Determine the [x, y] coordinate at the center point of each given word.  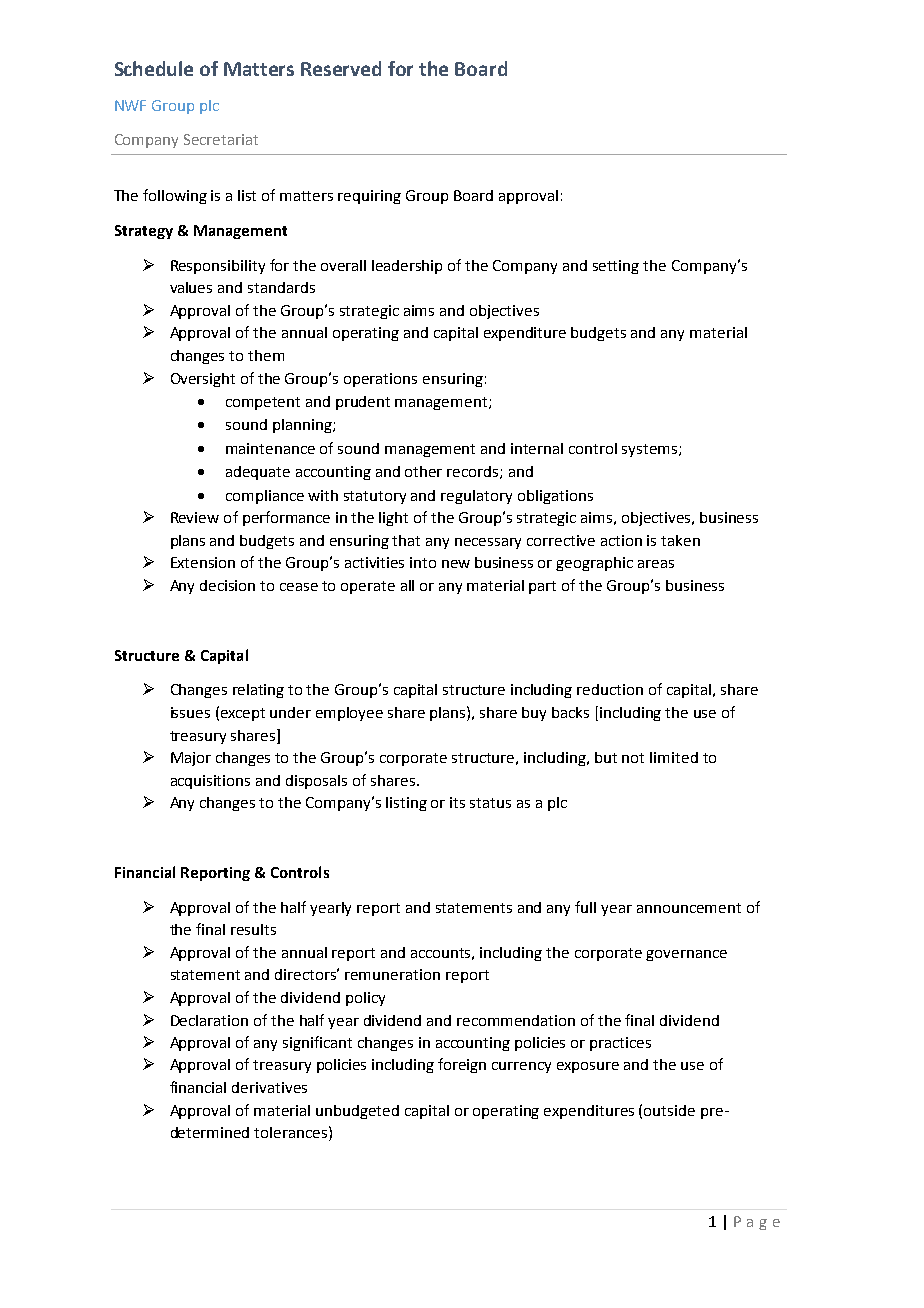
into [423, 562]
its [457, 802]
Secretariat [221, 139]
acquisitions [210, 782]
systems [651, 450]
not [633, 758]
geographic [594, 564]
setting [616, 267]
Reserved [341, 68]
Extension [203, 562]
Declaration [209, 1020]
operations [380, 380]
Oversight [203, 380]
